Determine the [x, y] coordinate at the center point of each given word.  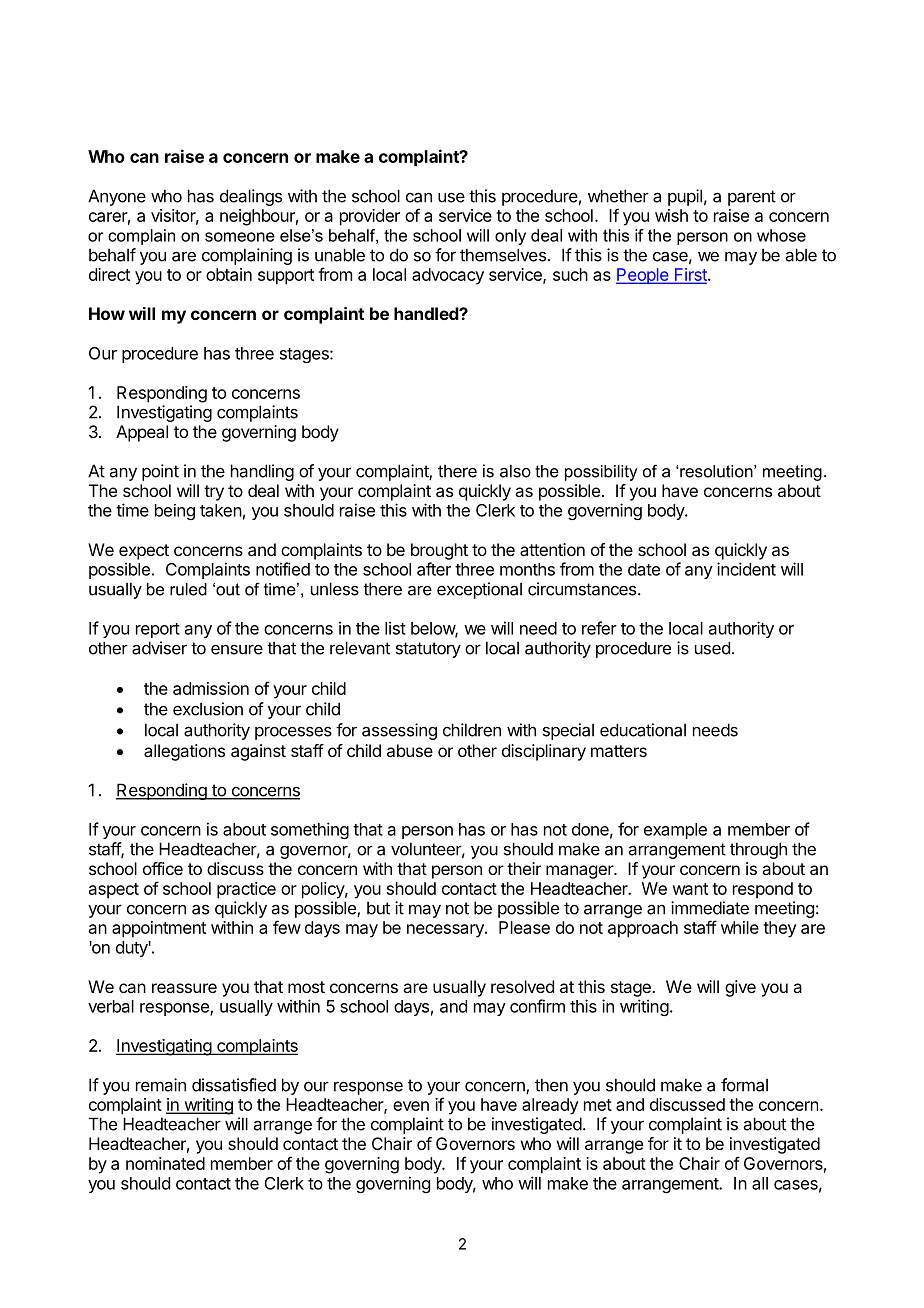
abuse [410, 750]
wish [671, 215]
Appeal [142, 433]
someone [240, 237]
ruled [188, 589]
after [434, 569]
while [740, 927]
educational [643, 730]
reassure [184, 988]
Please [524, 927]
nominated [165, 1163]
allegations [184, 752]
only [510, 237]
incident [746, 569]
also [515, 471]
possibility [601, 473]
